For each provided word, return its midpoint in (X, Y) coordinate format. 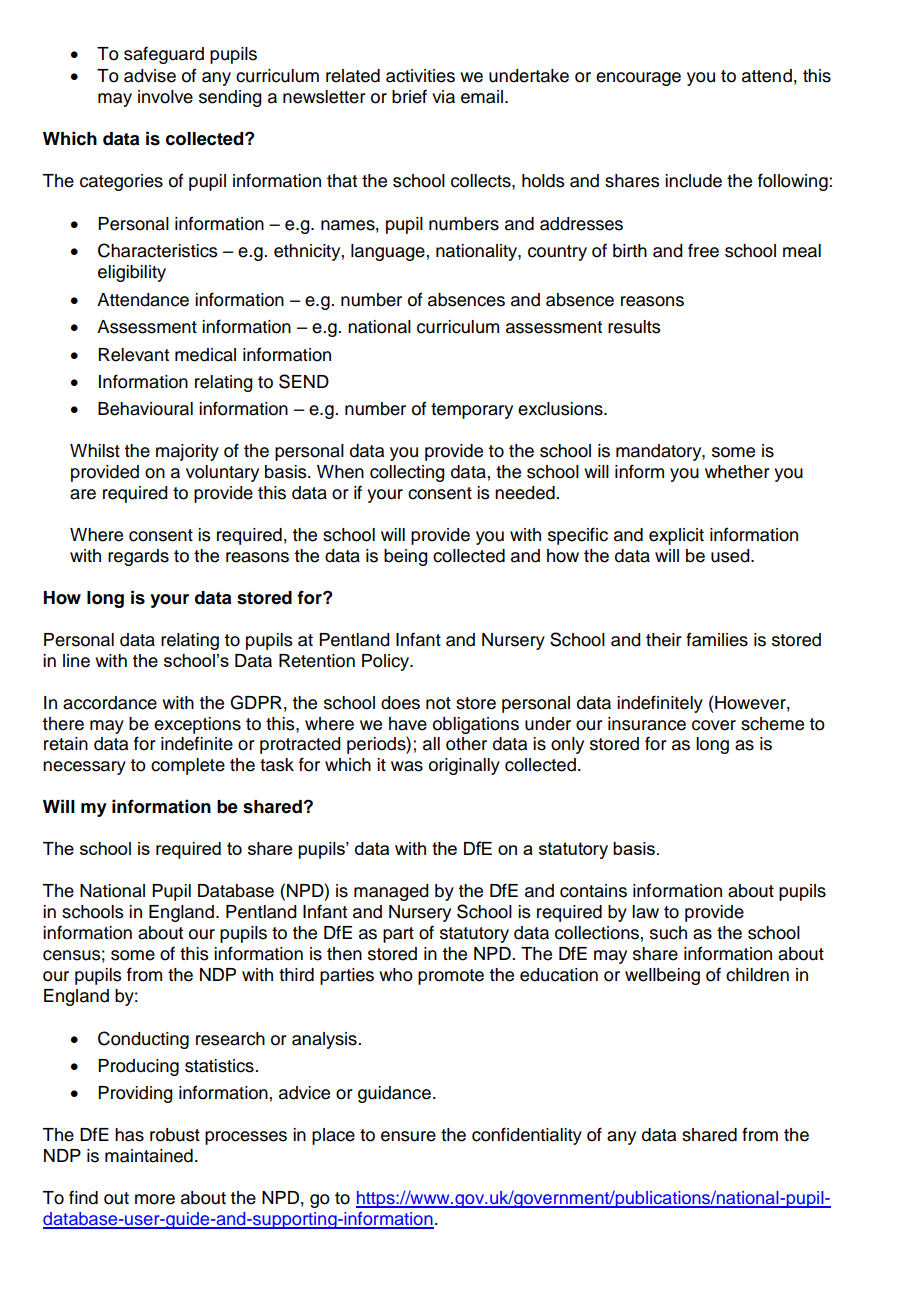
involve (165, 97)
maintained (149, 1156)
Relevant (134, 355)
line (76, 661)
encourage (638, 79)
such (668, 933)
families (717, 639)
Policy (387, 662)
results (634, 327)
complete (188, 766)
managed (391, 892)
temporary (472, 411)
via (443, 97)
